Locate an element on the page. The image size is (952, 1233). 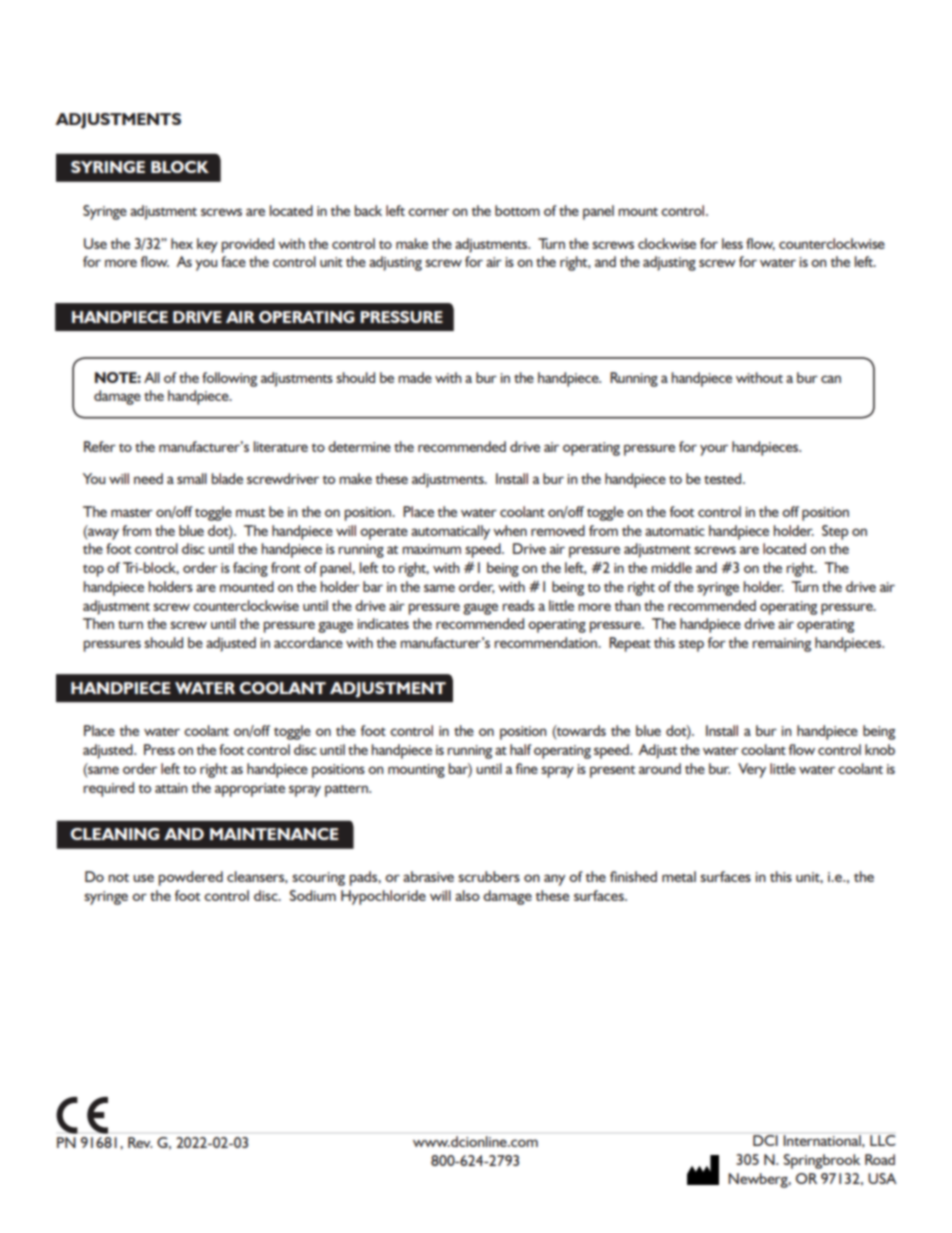
bottom is located at coordinates (517, 210).
